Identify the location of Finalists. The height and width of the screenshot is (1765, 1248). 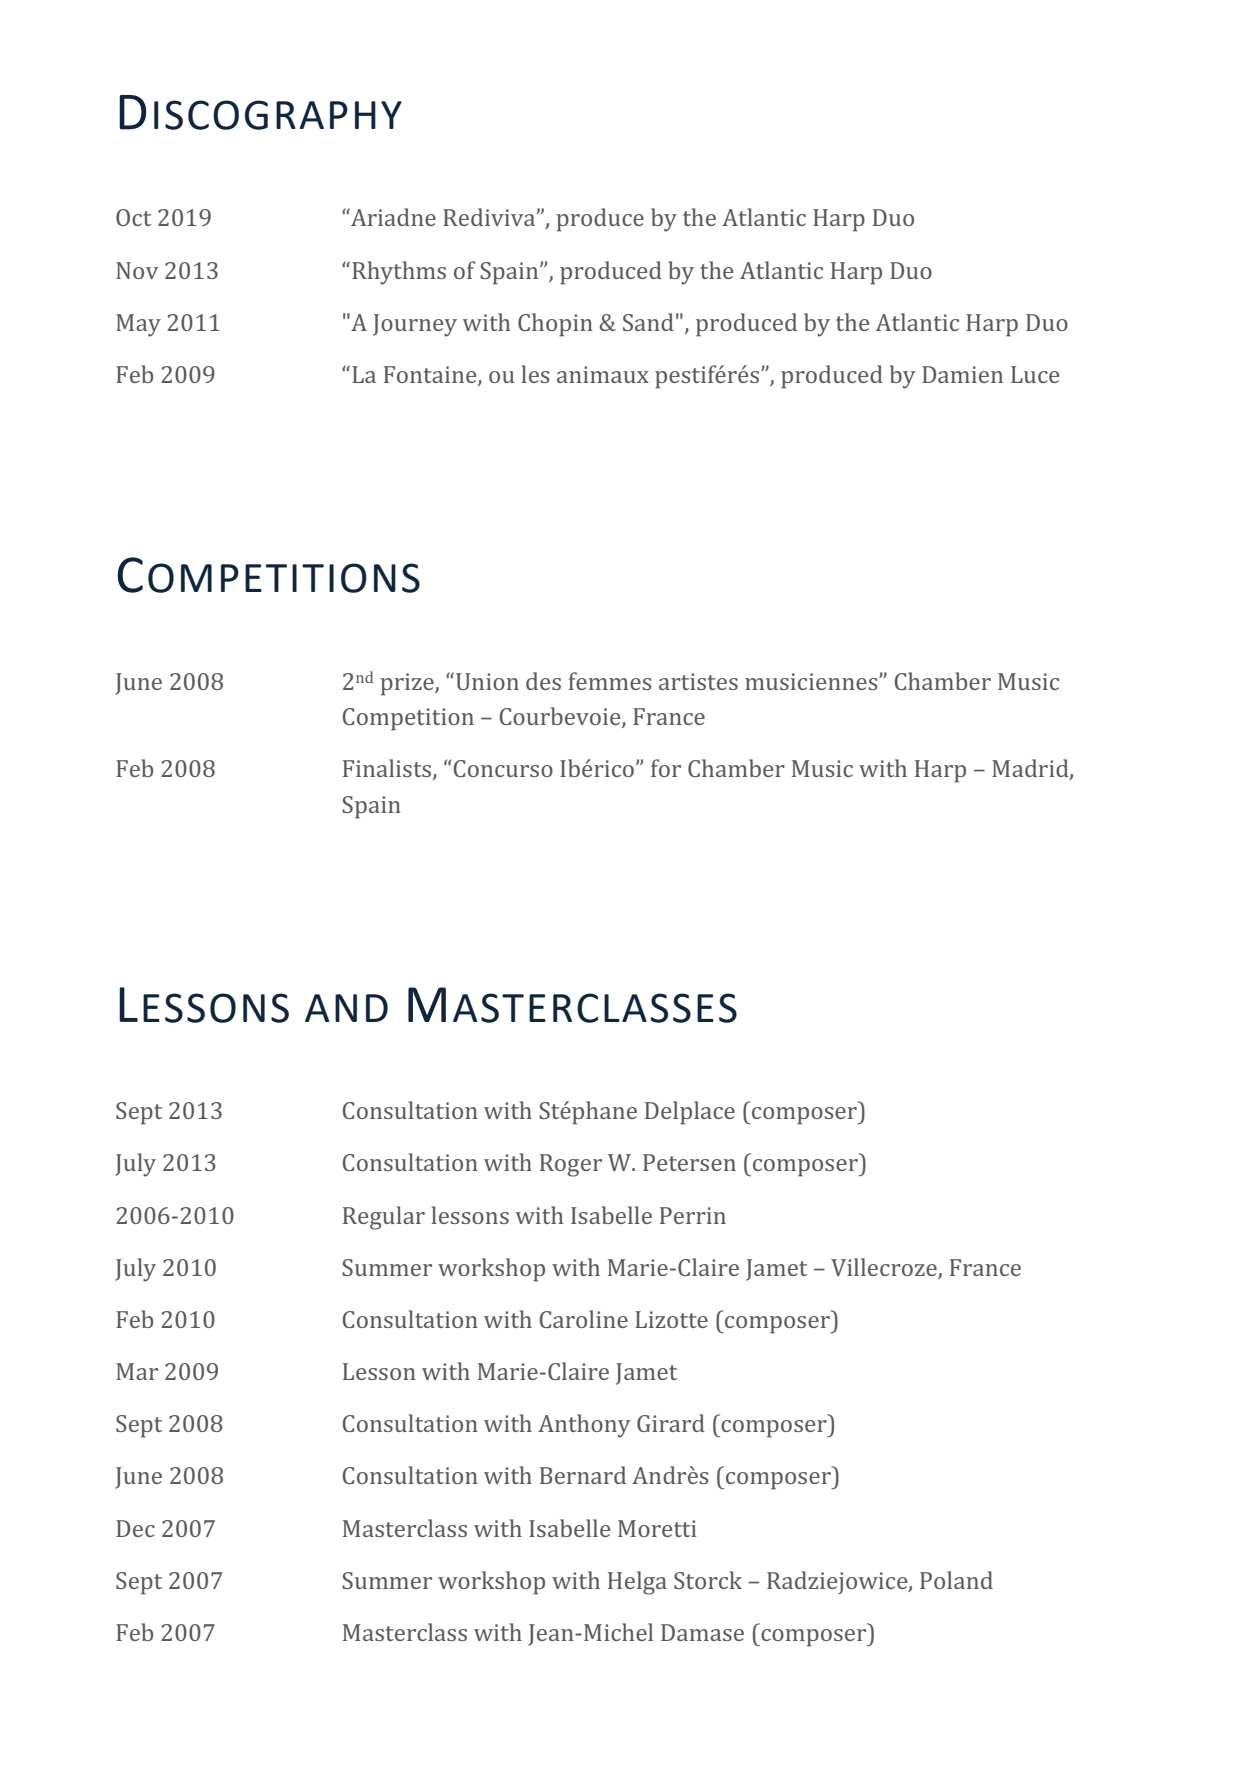
(388, 769).
